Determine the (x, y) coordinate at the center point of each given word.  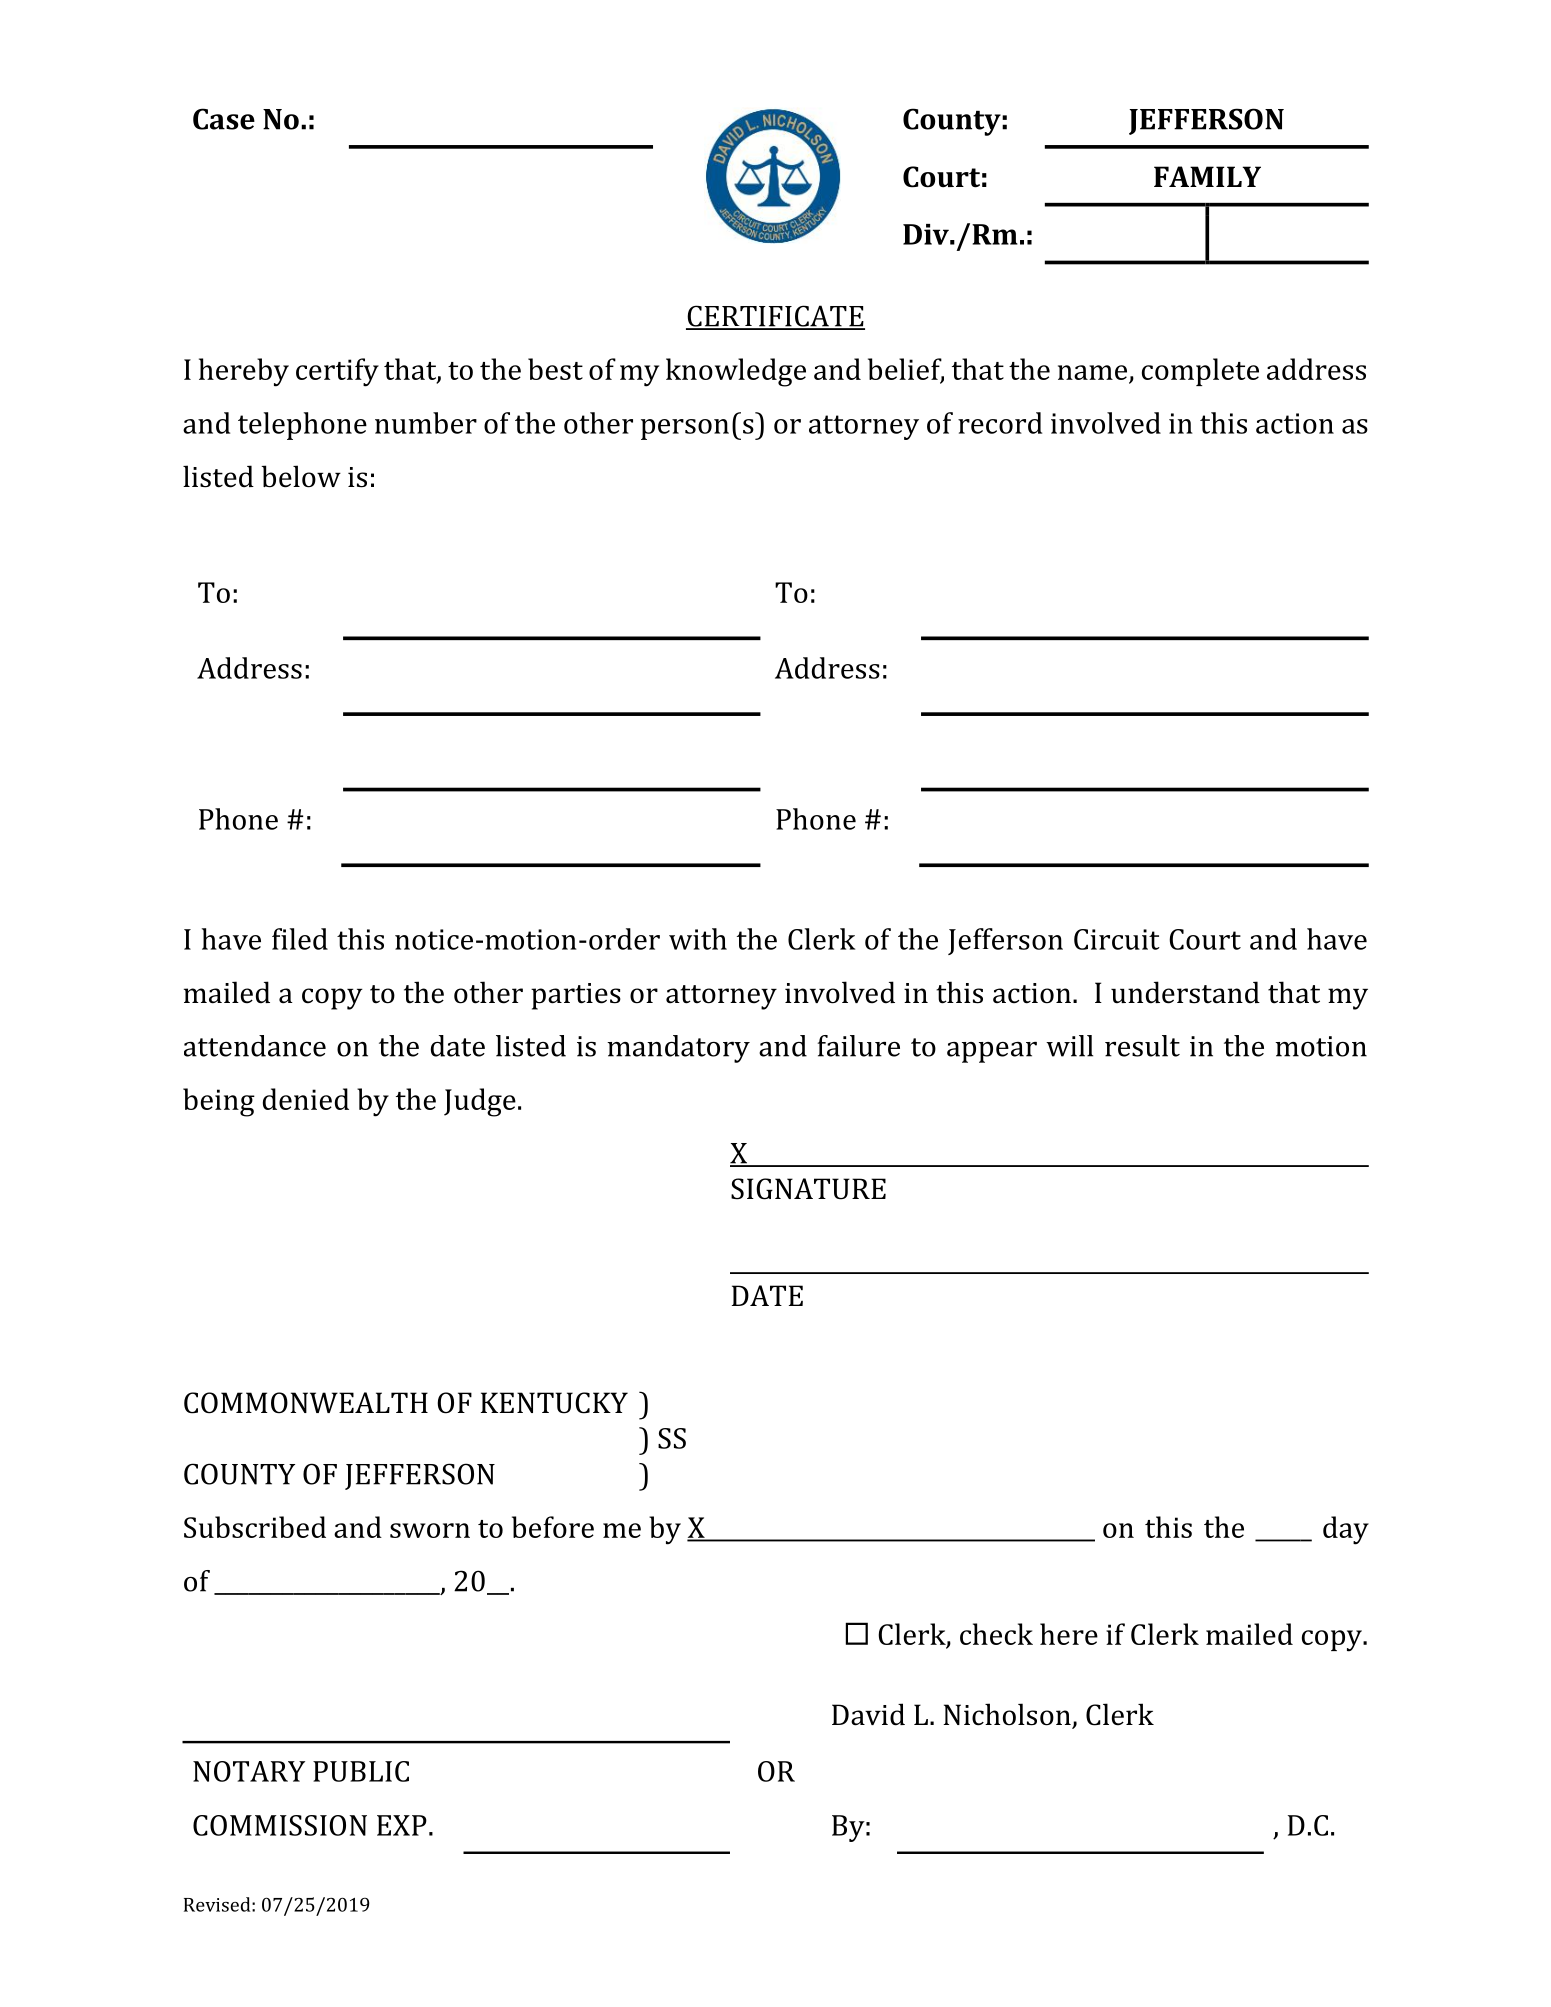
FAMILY (1207, 176)
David (868, 1714)
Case (224, 119)
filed (300, 939)
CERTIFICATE (775, 317)
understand (1185, 992)
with (698, 939)
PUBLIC (361, 1771)
